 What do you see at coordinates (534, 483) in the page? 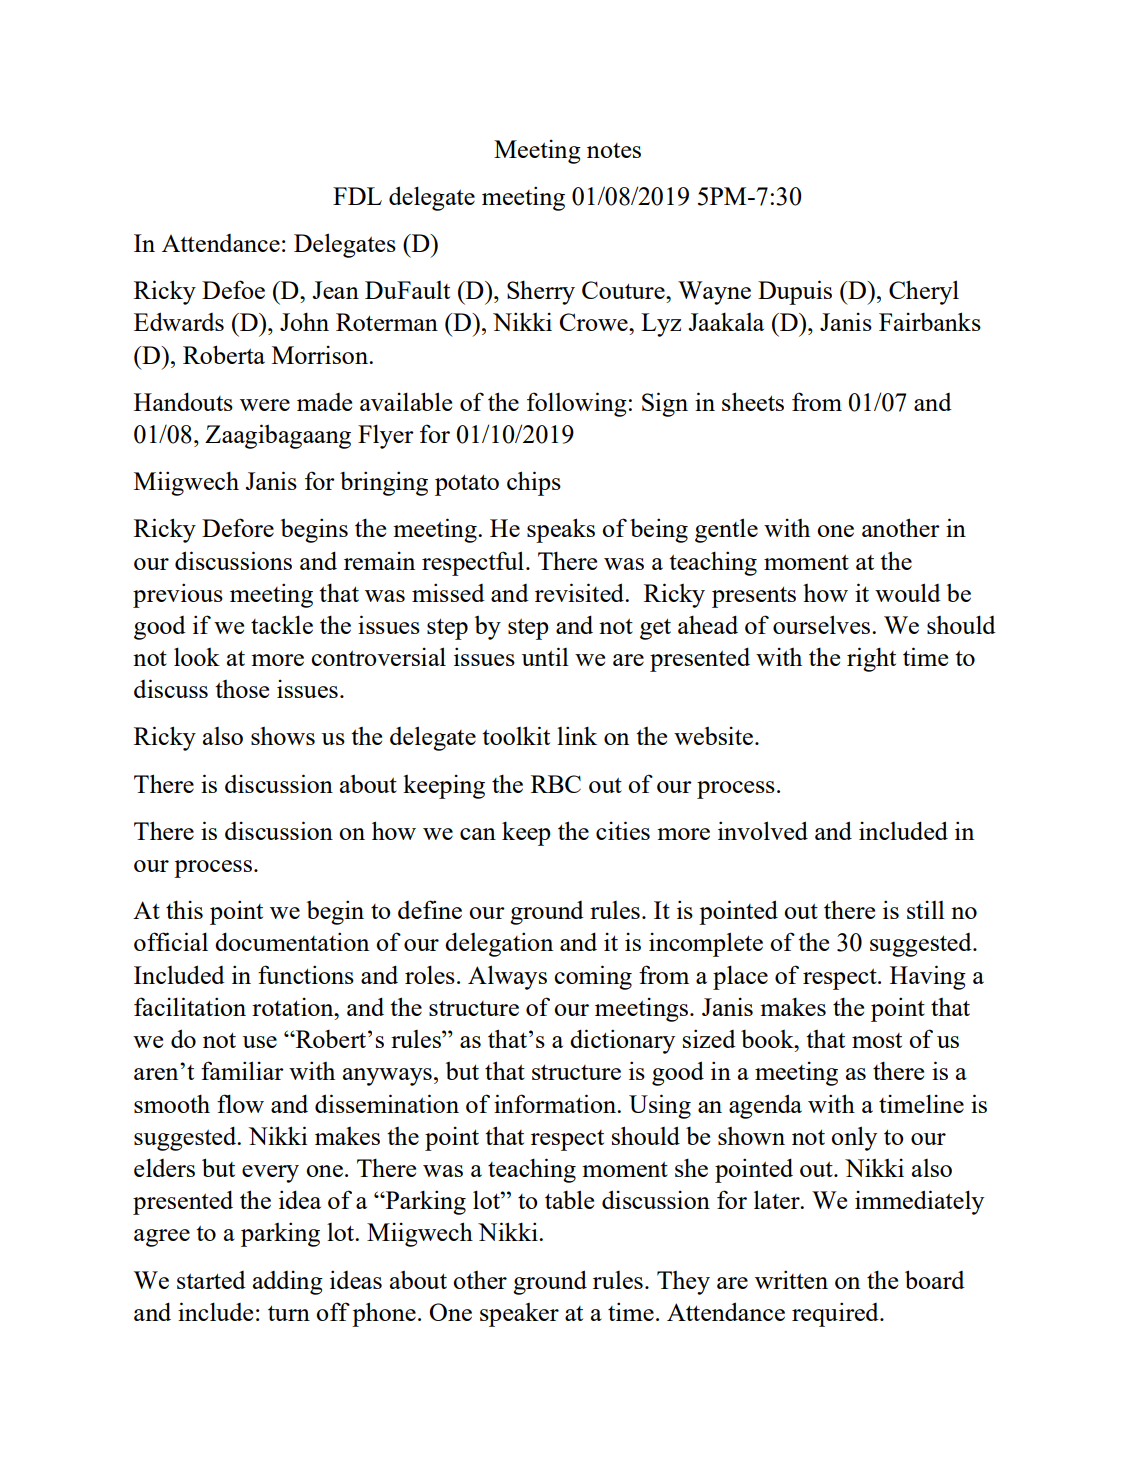
I see `chips` at bounding box center [534, 483].
